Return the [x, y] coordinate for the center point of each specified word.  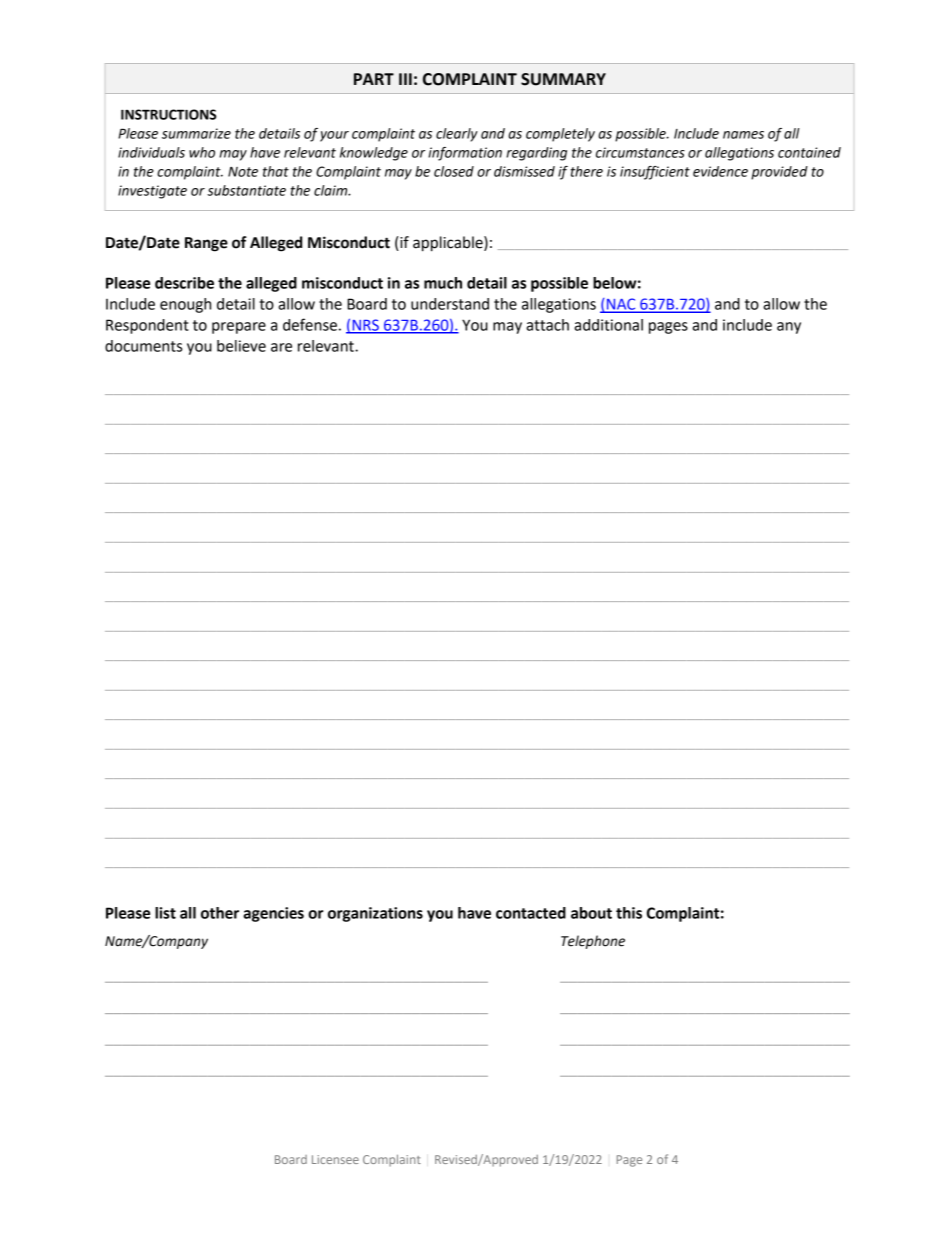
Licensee [335, 1159]
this [629, 913]
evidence [720, 171]
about [591, 913]
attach [547, 325]
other [220, 913]
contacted [531, 913]
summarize [196, 133]
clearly [457, 135]
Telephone [593, 942]
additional [608, 325]
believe [241, 346]
